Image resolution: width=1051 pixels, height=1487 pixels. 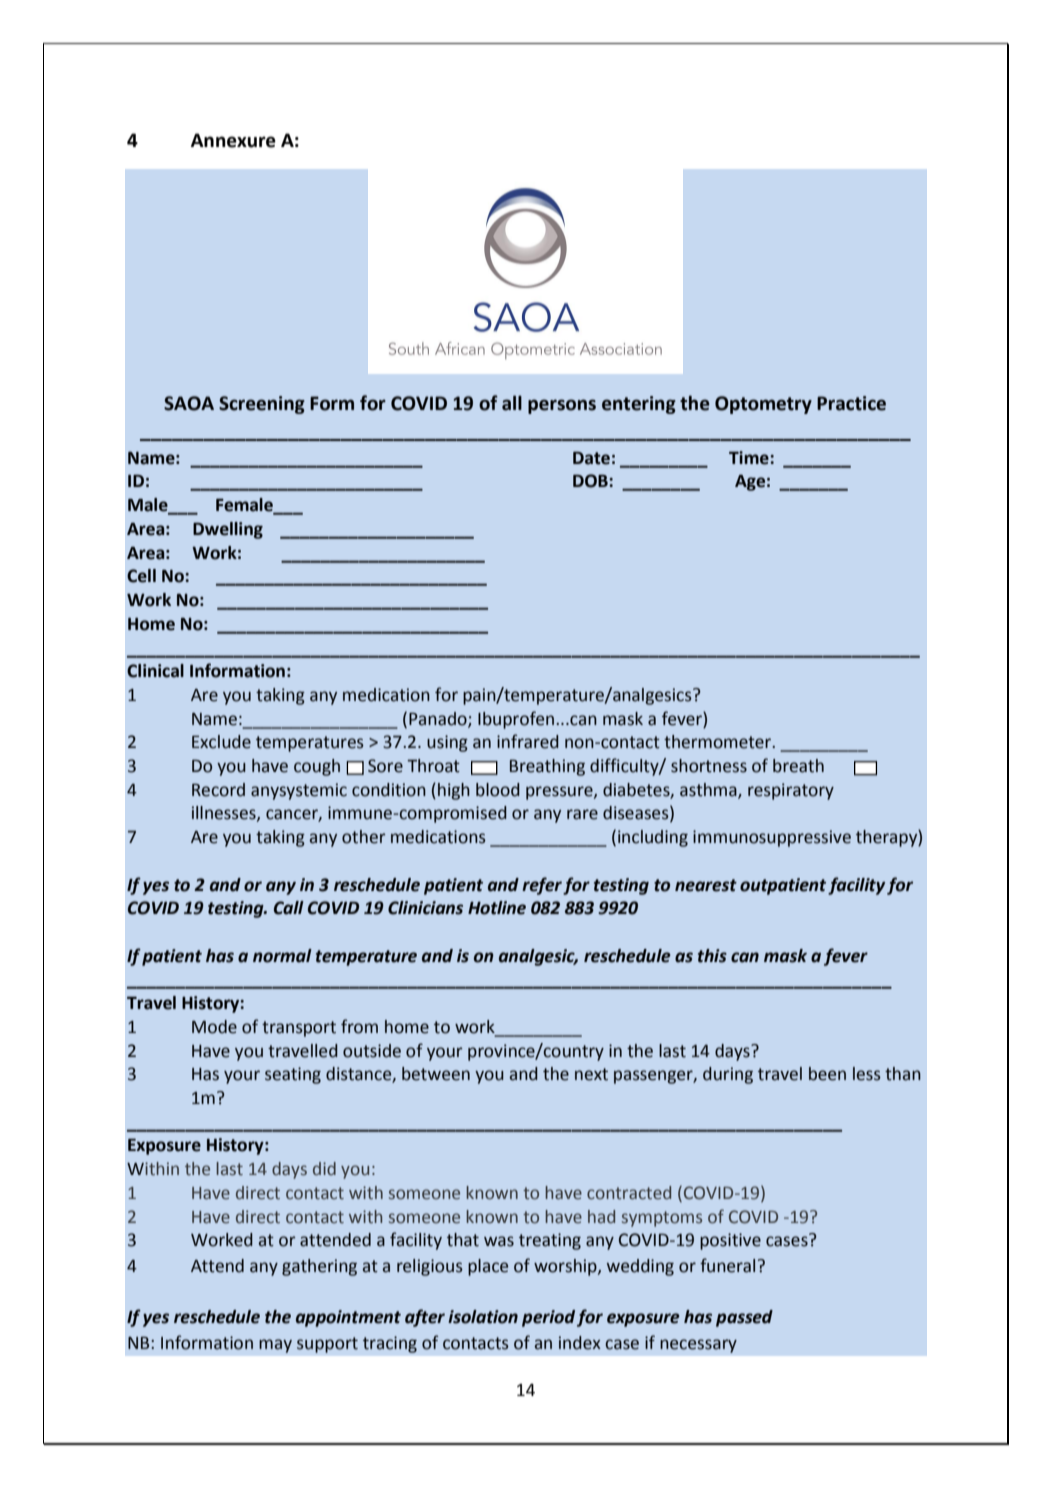 I want to click on been, so click(x=827, y=1074).
